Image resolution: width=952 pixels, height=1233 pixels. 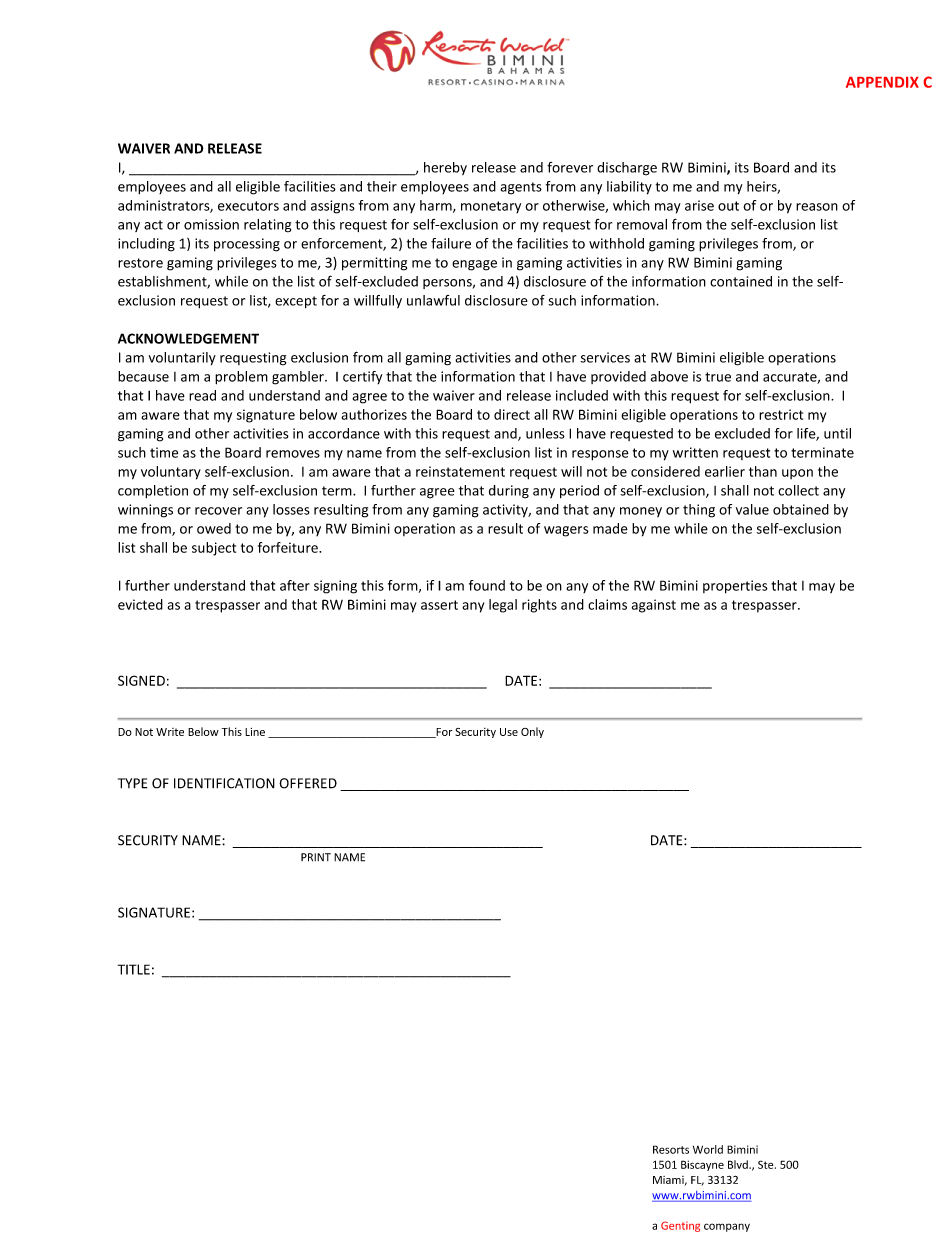 What do you see at coordinates (248, 206) in the document?
I see `executors` at bounding box center [248, 206].
